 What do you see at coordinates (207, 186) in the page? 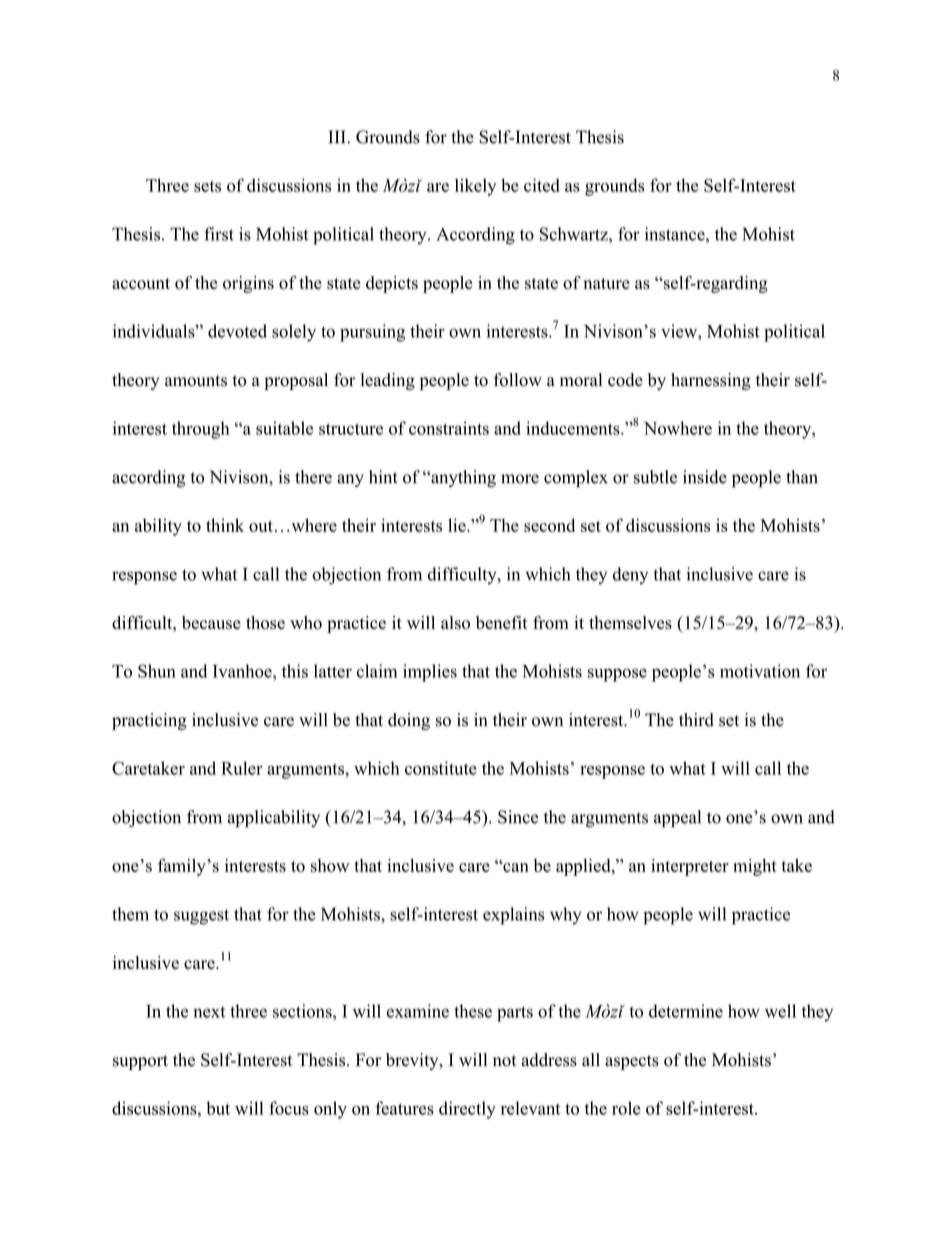
I see `sets` at bounding box center [207, 186].
